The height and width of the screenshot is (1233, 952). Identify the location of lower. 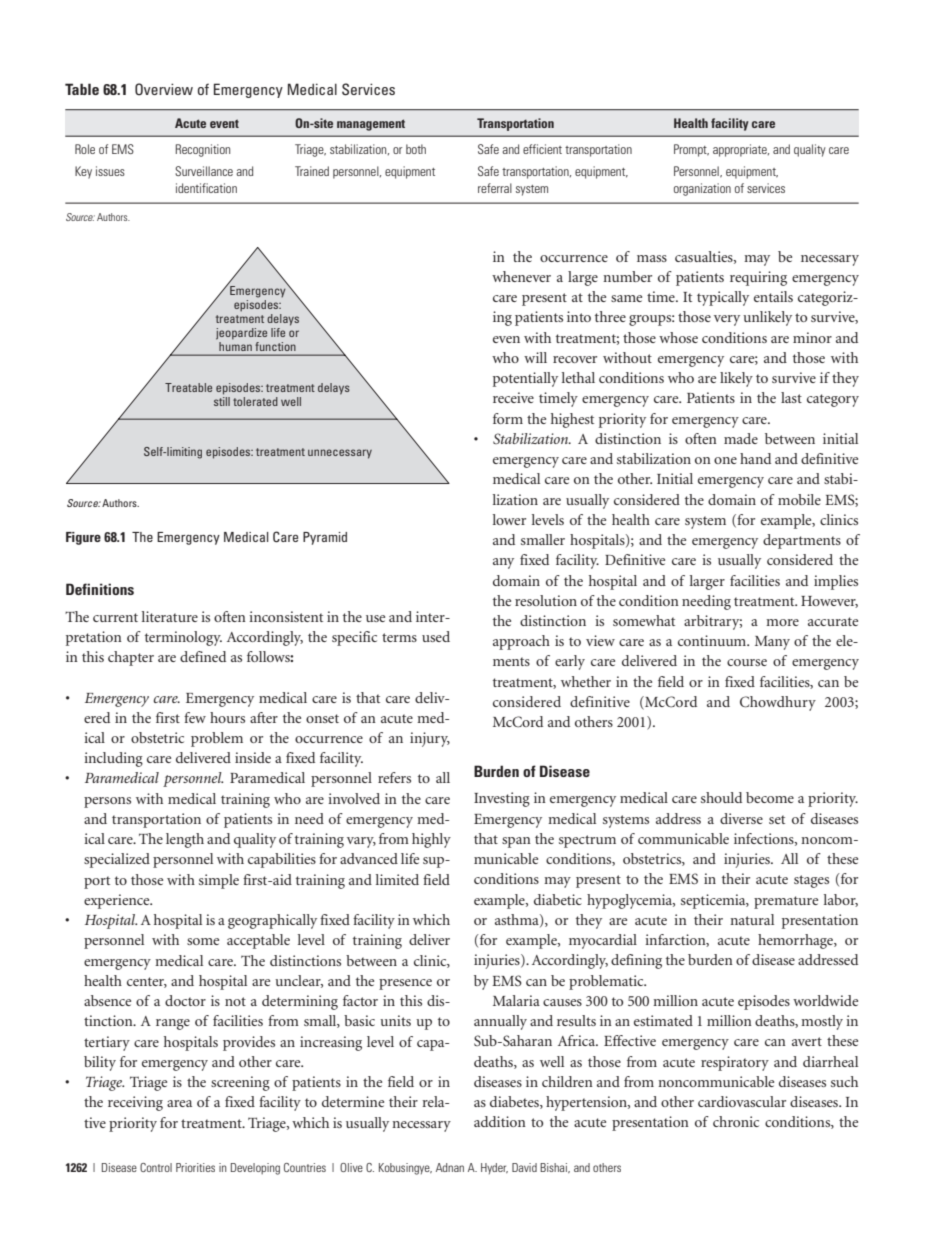
(509, 519).
